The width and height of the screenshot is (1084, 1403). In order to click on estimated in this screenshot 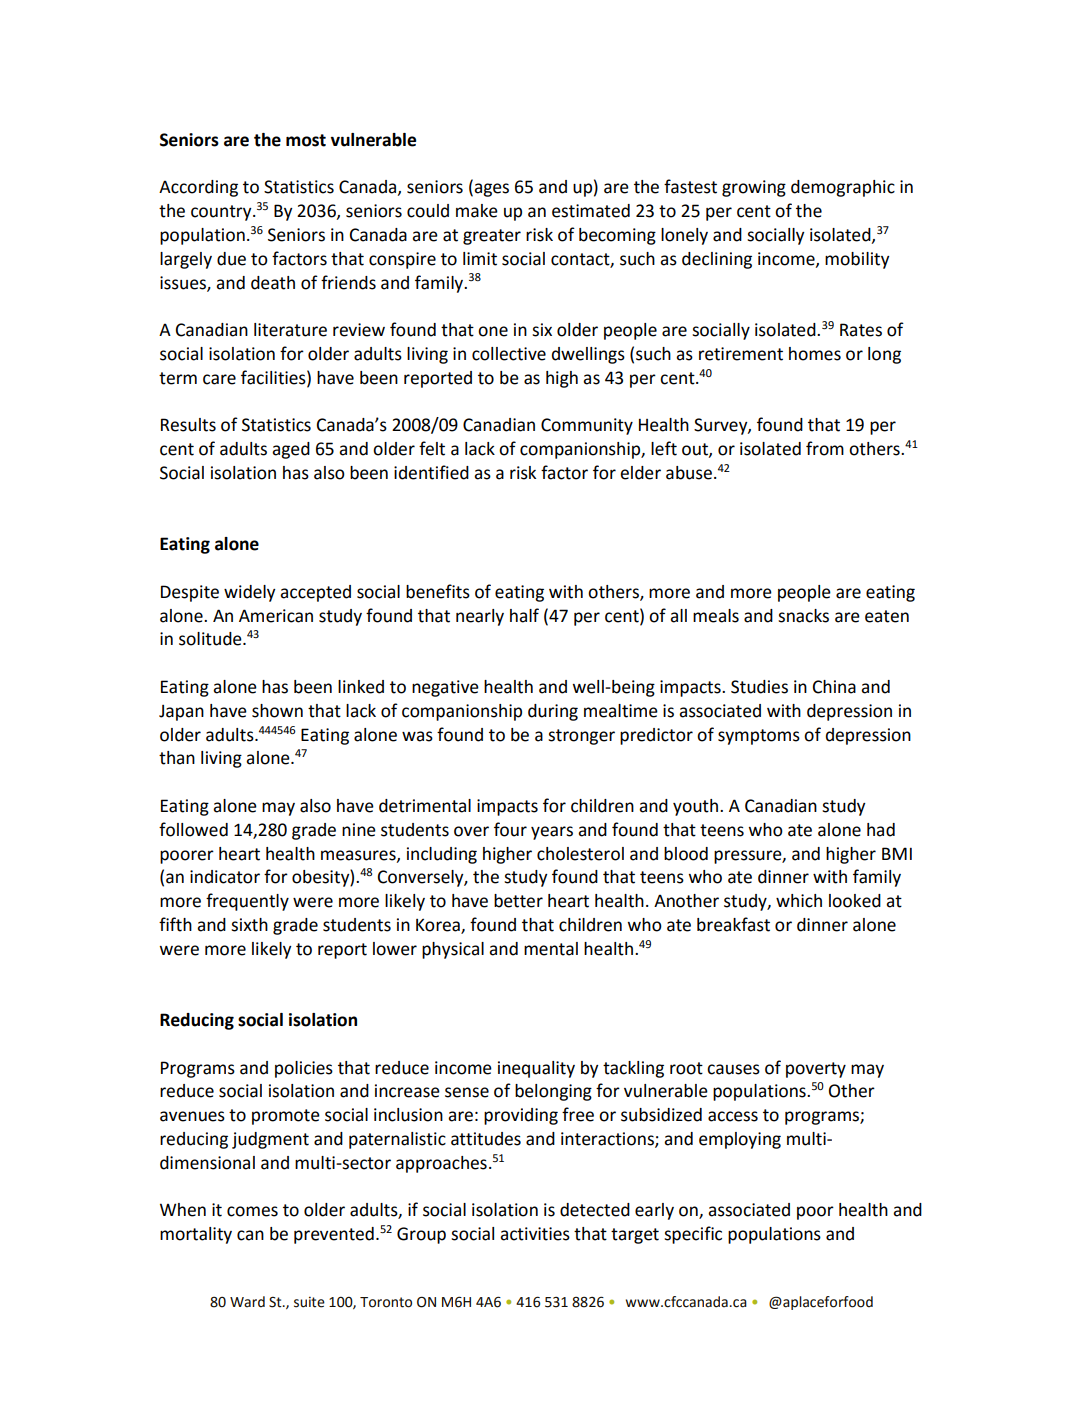, I will do `click(591, 211)`.
